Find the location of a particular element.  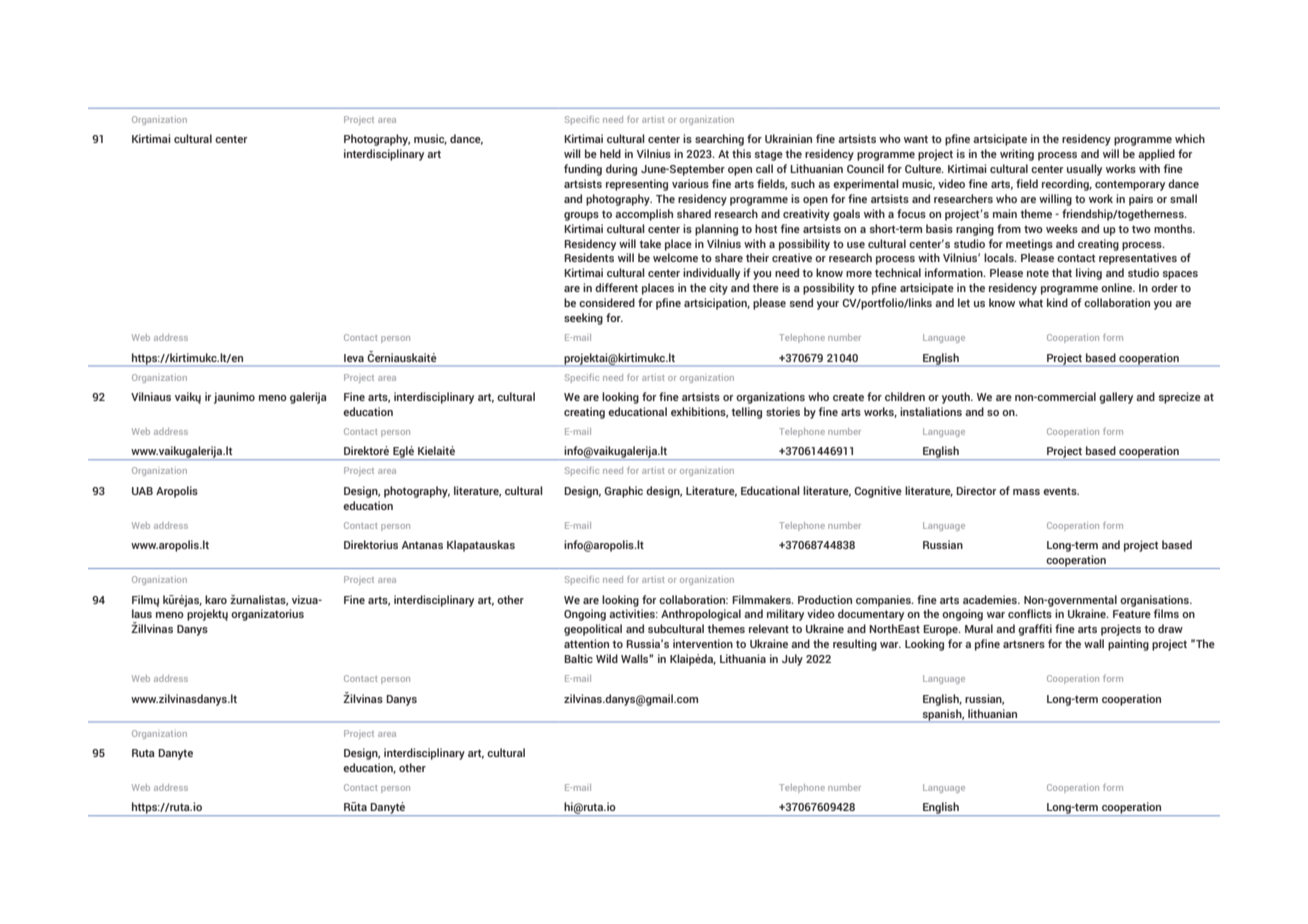

funding is located at coordinates (583, 170).
